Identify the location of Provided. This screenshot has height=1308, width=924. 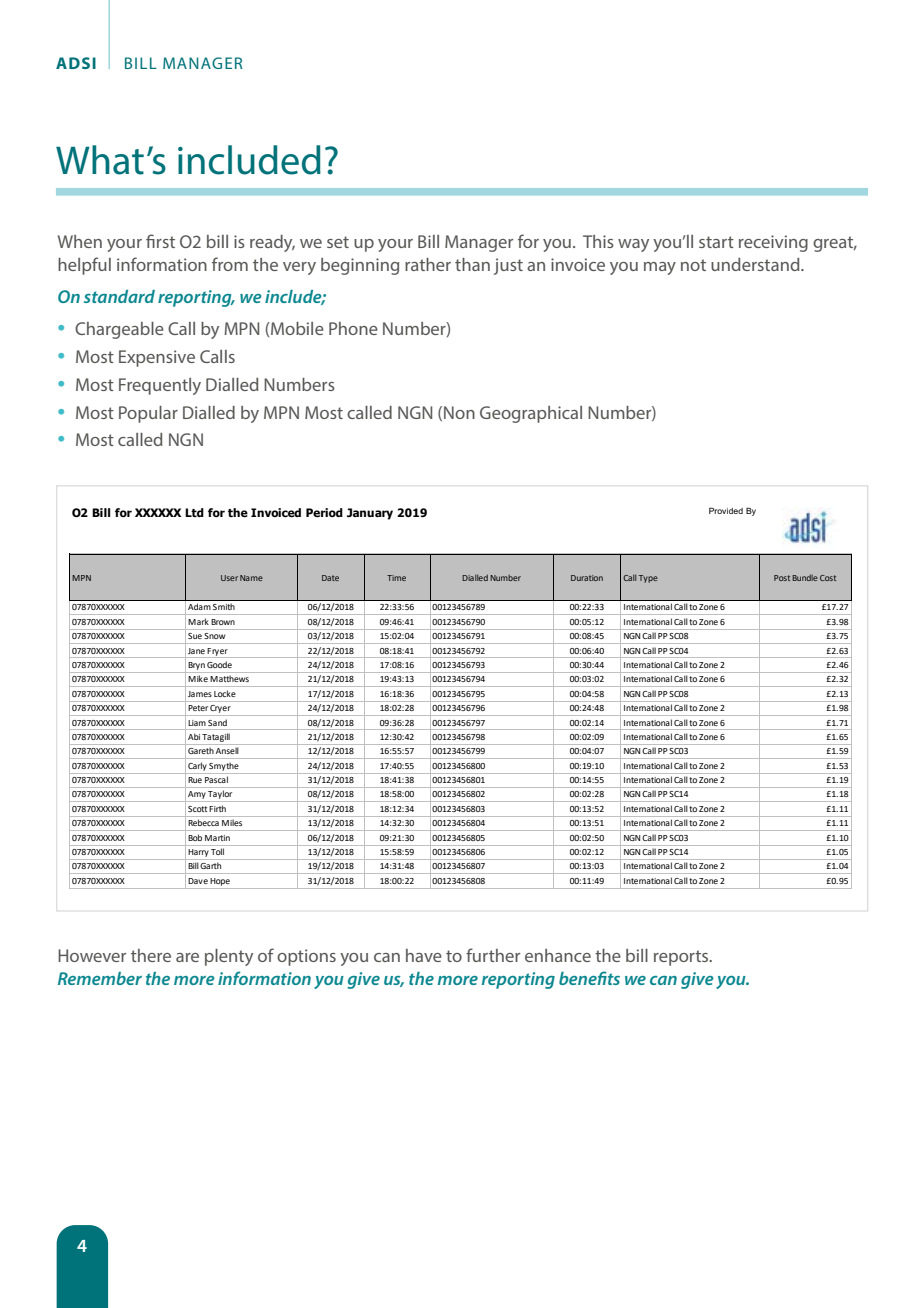
(726, 510).
